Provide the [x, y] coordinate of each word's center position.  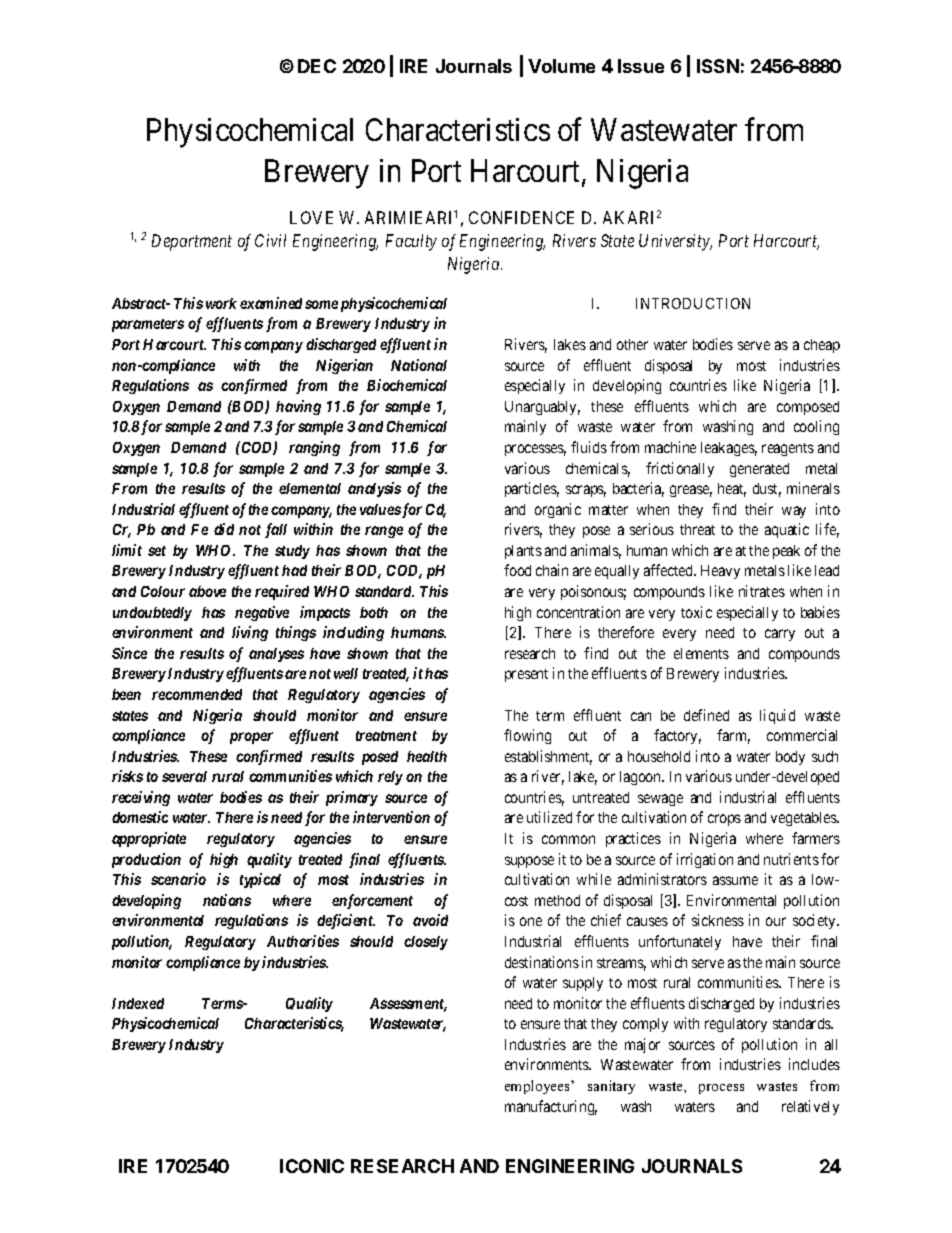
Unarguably [542, 408]
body [790, 758]
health [427, 756]
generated [759, 470]
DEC [317, 66]
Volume [561, 66]
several [184, 776]
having [298, 407]
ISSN [718, 66]
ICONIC [312, 1166]
